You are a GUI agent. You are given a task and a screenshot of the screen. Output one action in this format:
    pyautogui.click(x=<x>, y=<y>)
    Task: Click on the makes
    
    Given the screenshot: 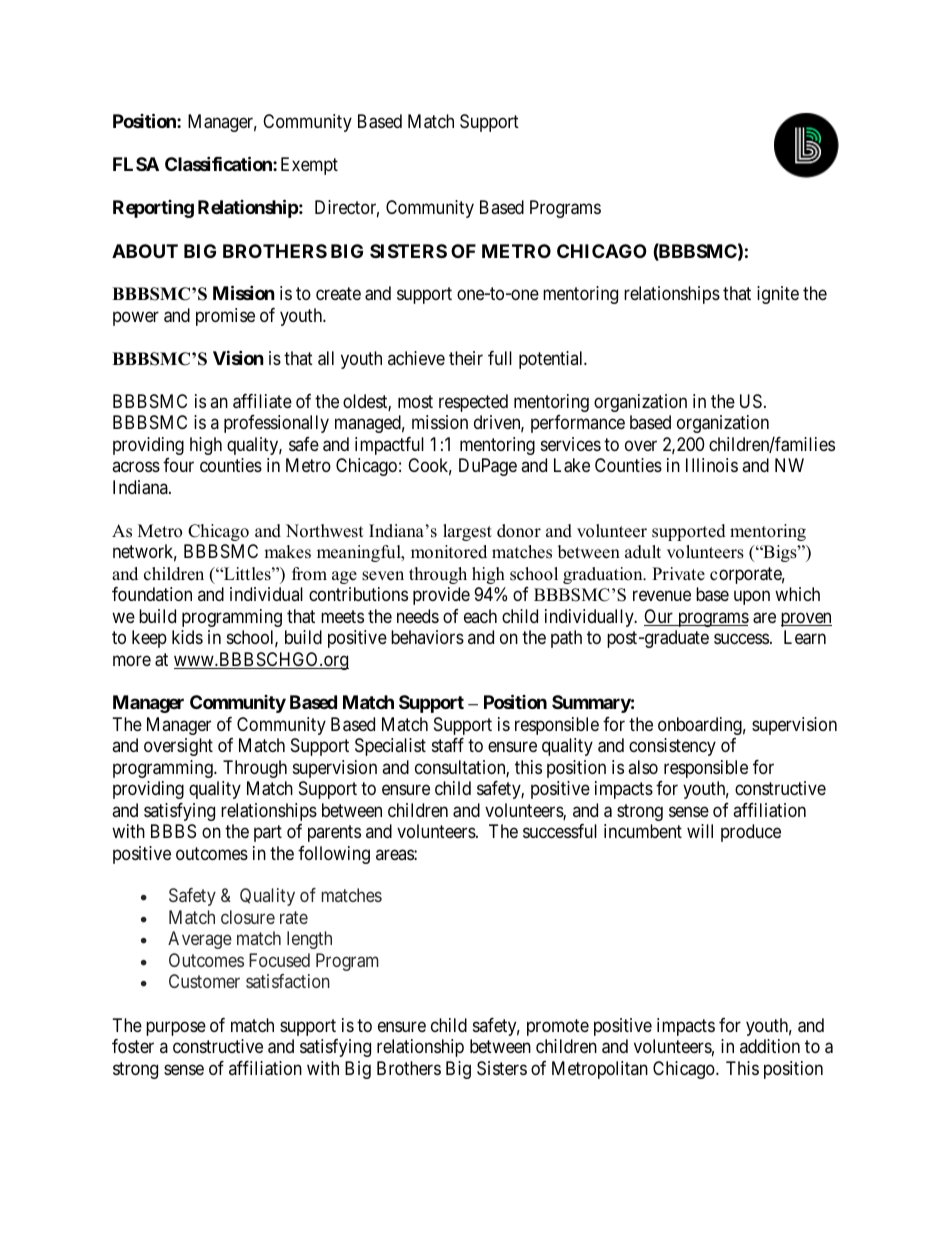 What is the action you would take?
    pyautogui.click(x=287, y=552)
